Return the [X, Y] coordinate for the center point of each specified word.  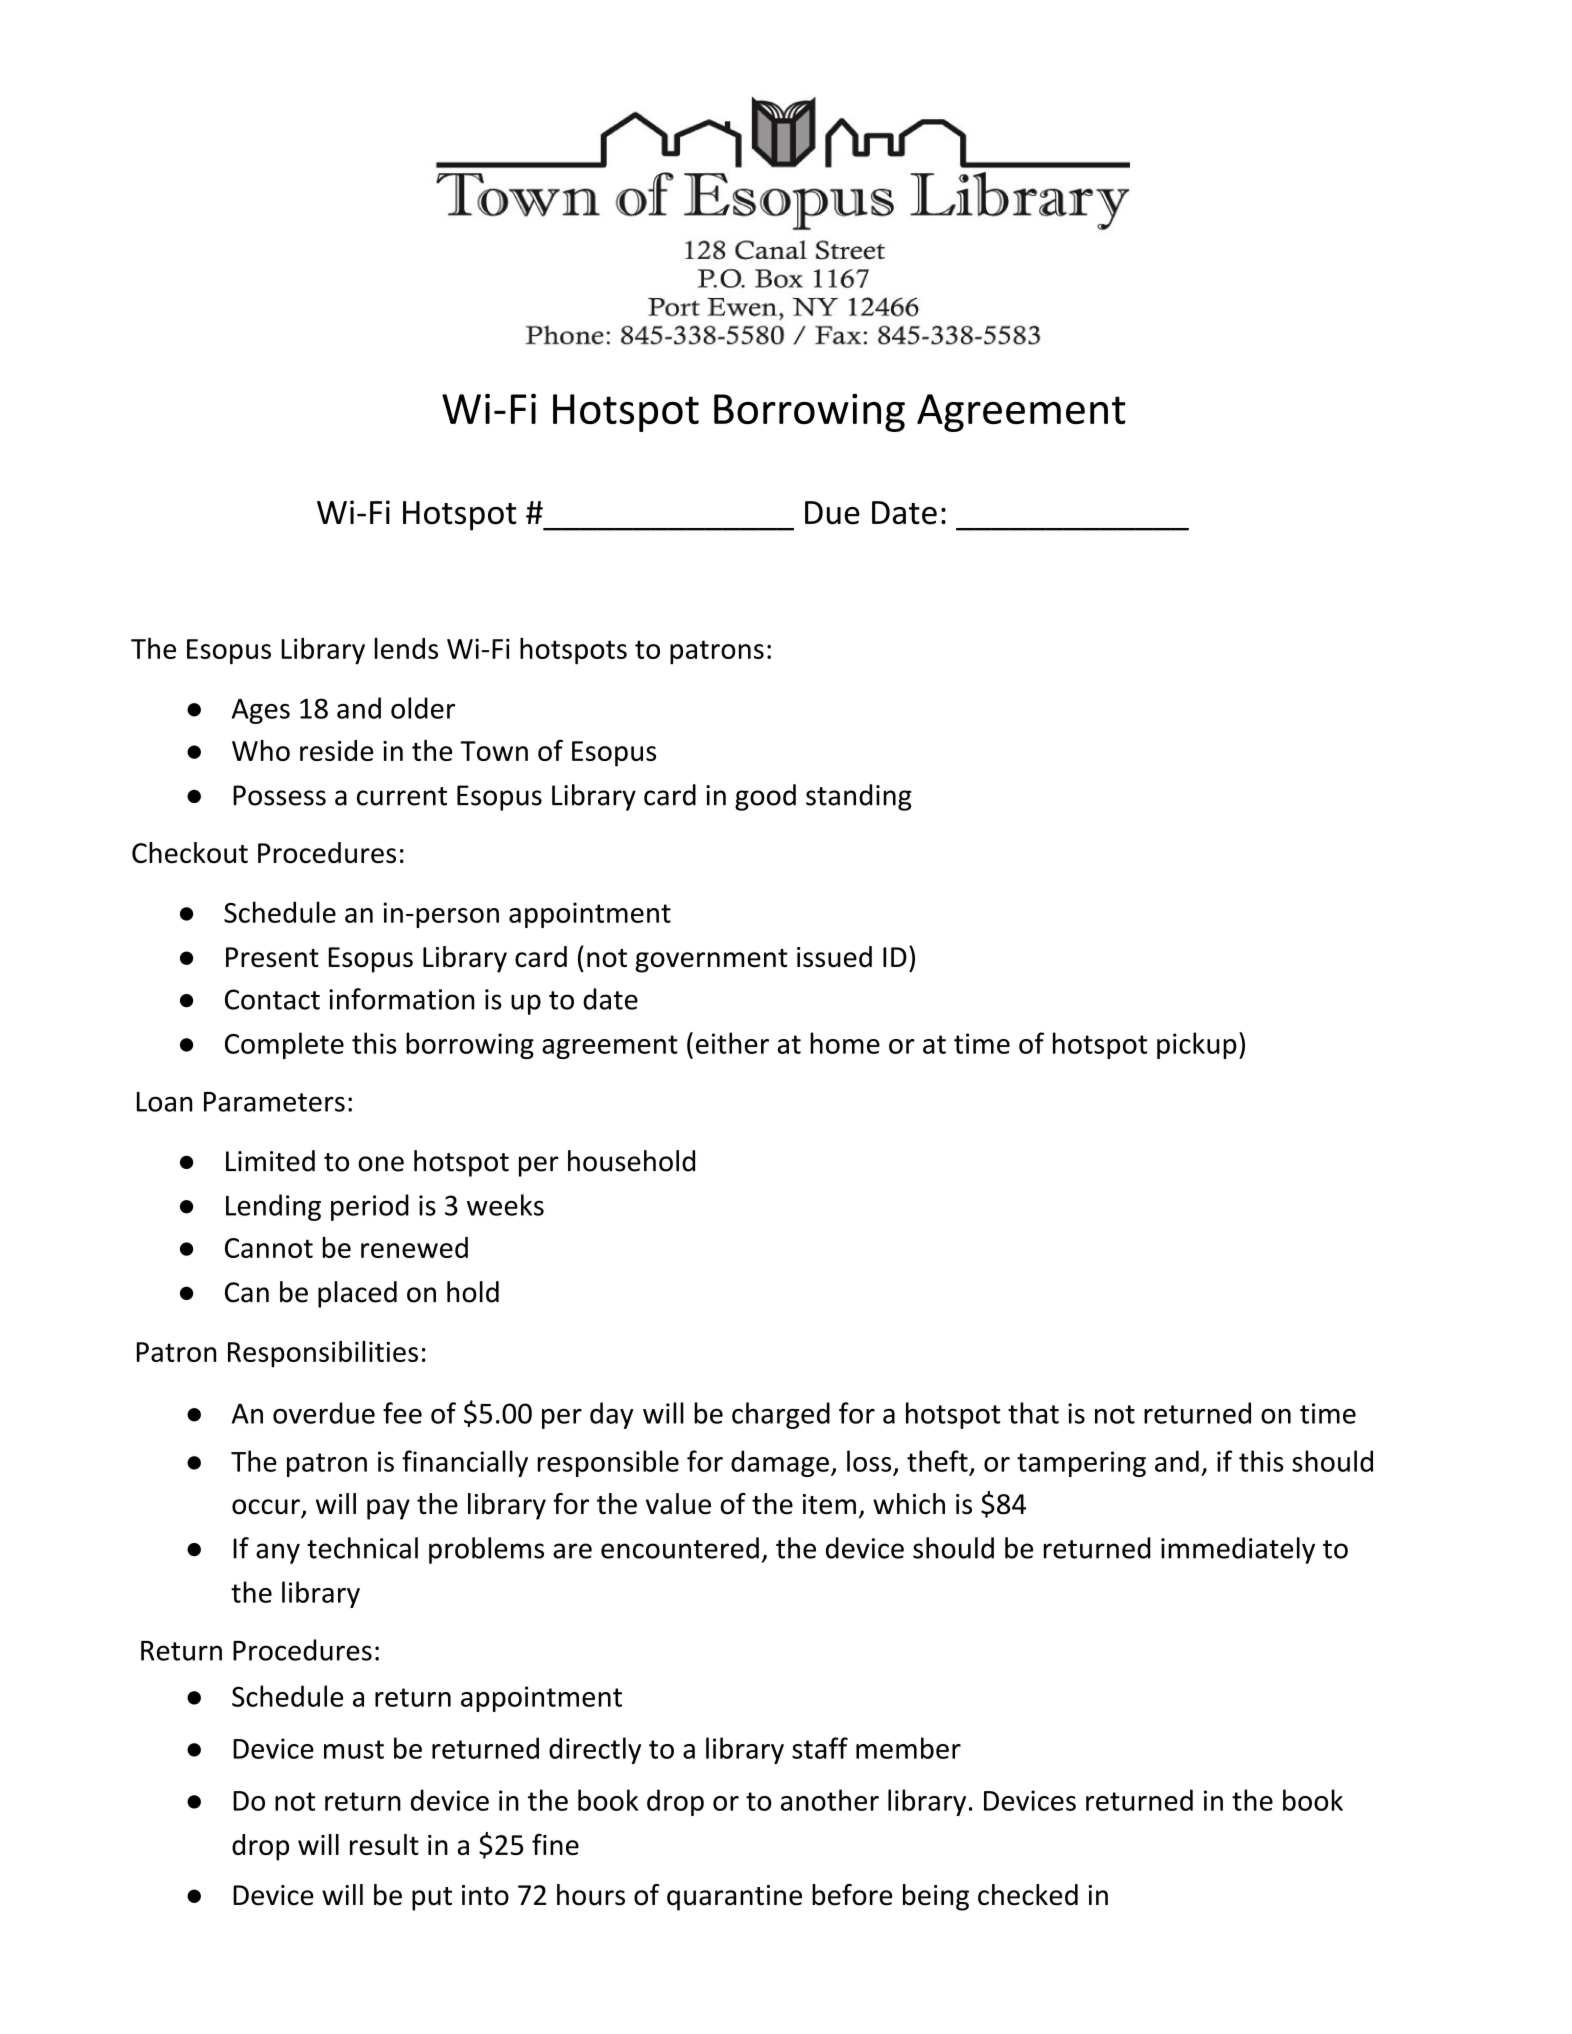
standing [859, 797]
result [384, 1844]
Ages [261, 711]
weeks [505, 1205]
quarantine [734, 1898]
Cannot [269, 1248]
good [765, 797]
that [1033, 1413]
